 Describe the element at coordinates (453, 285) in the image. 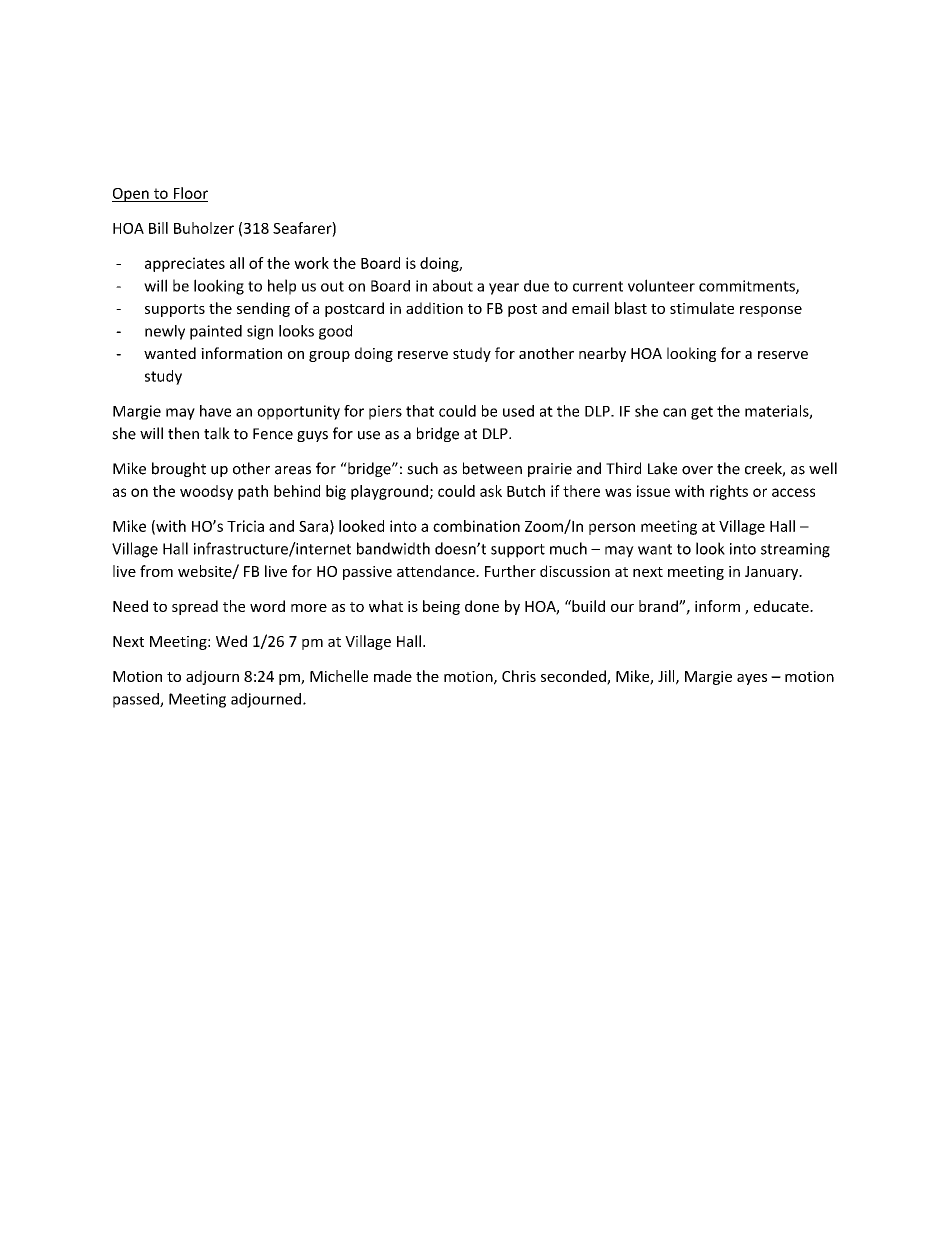

I see `about` at that location.
